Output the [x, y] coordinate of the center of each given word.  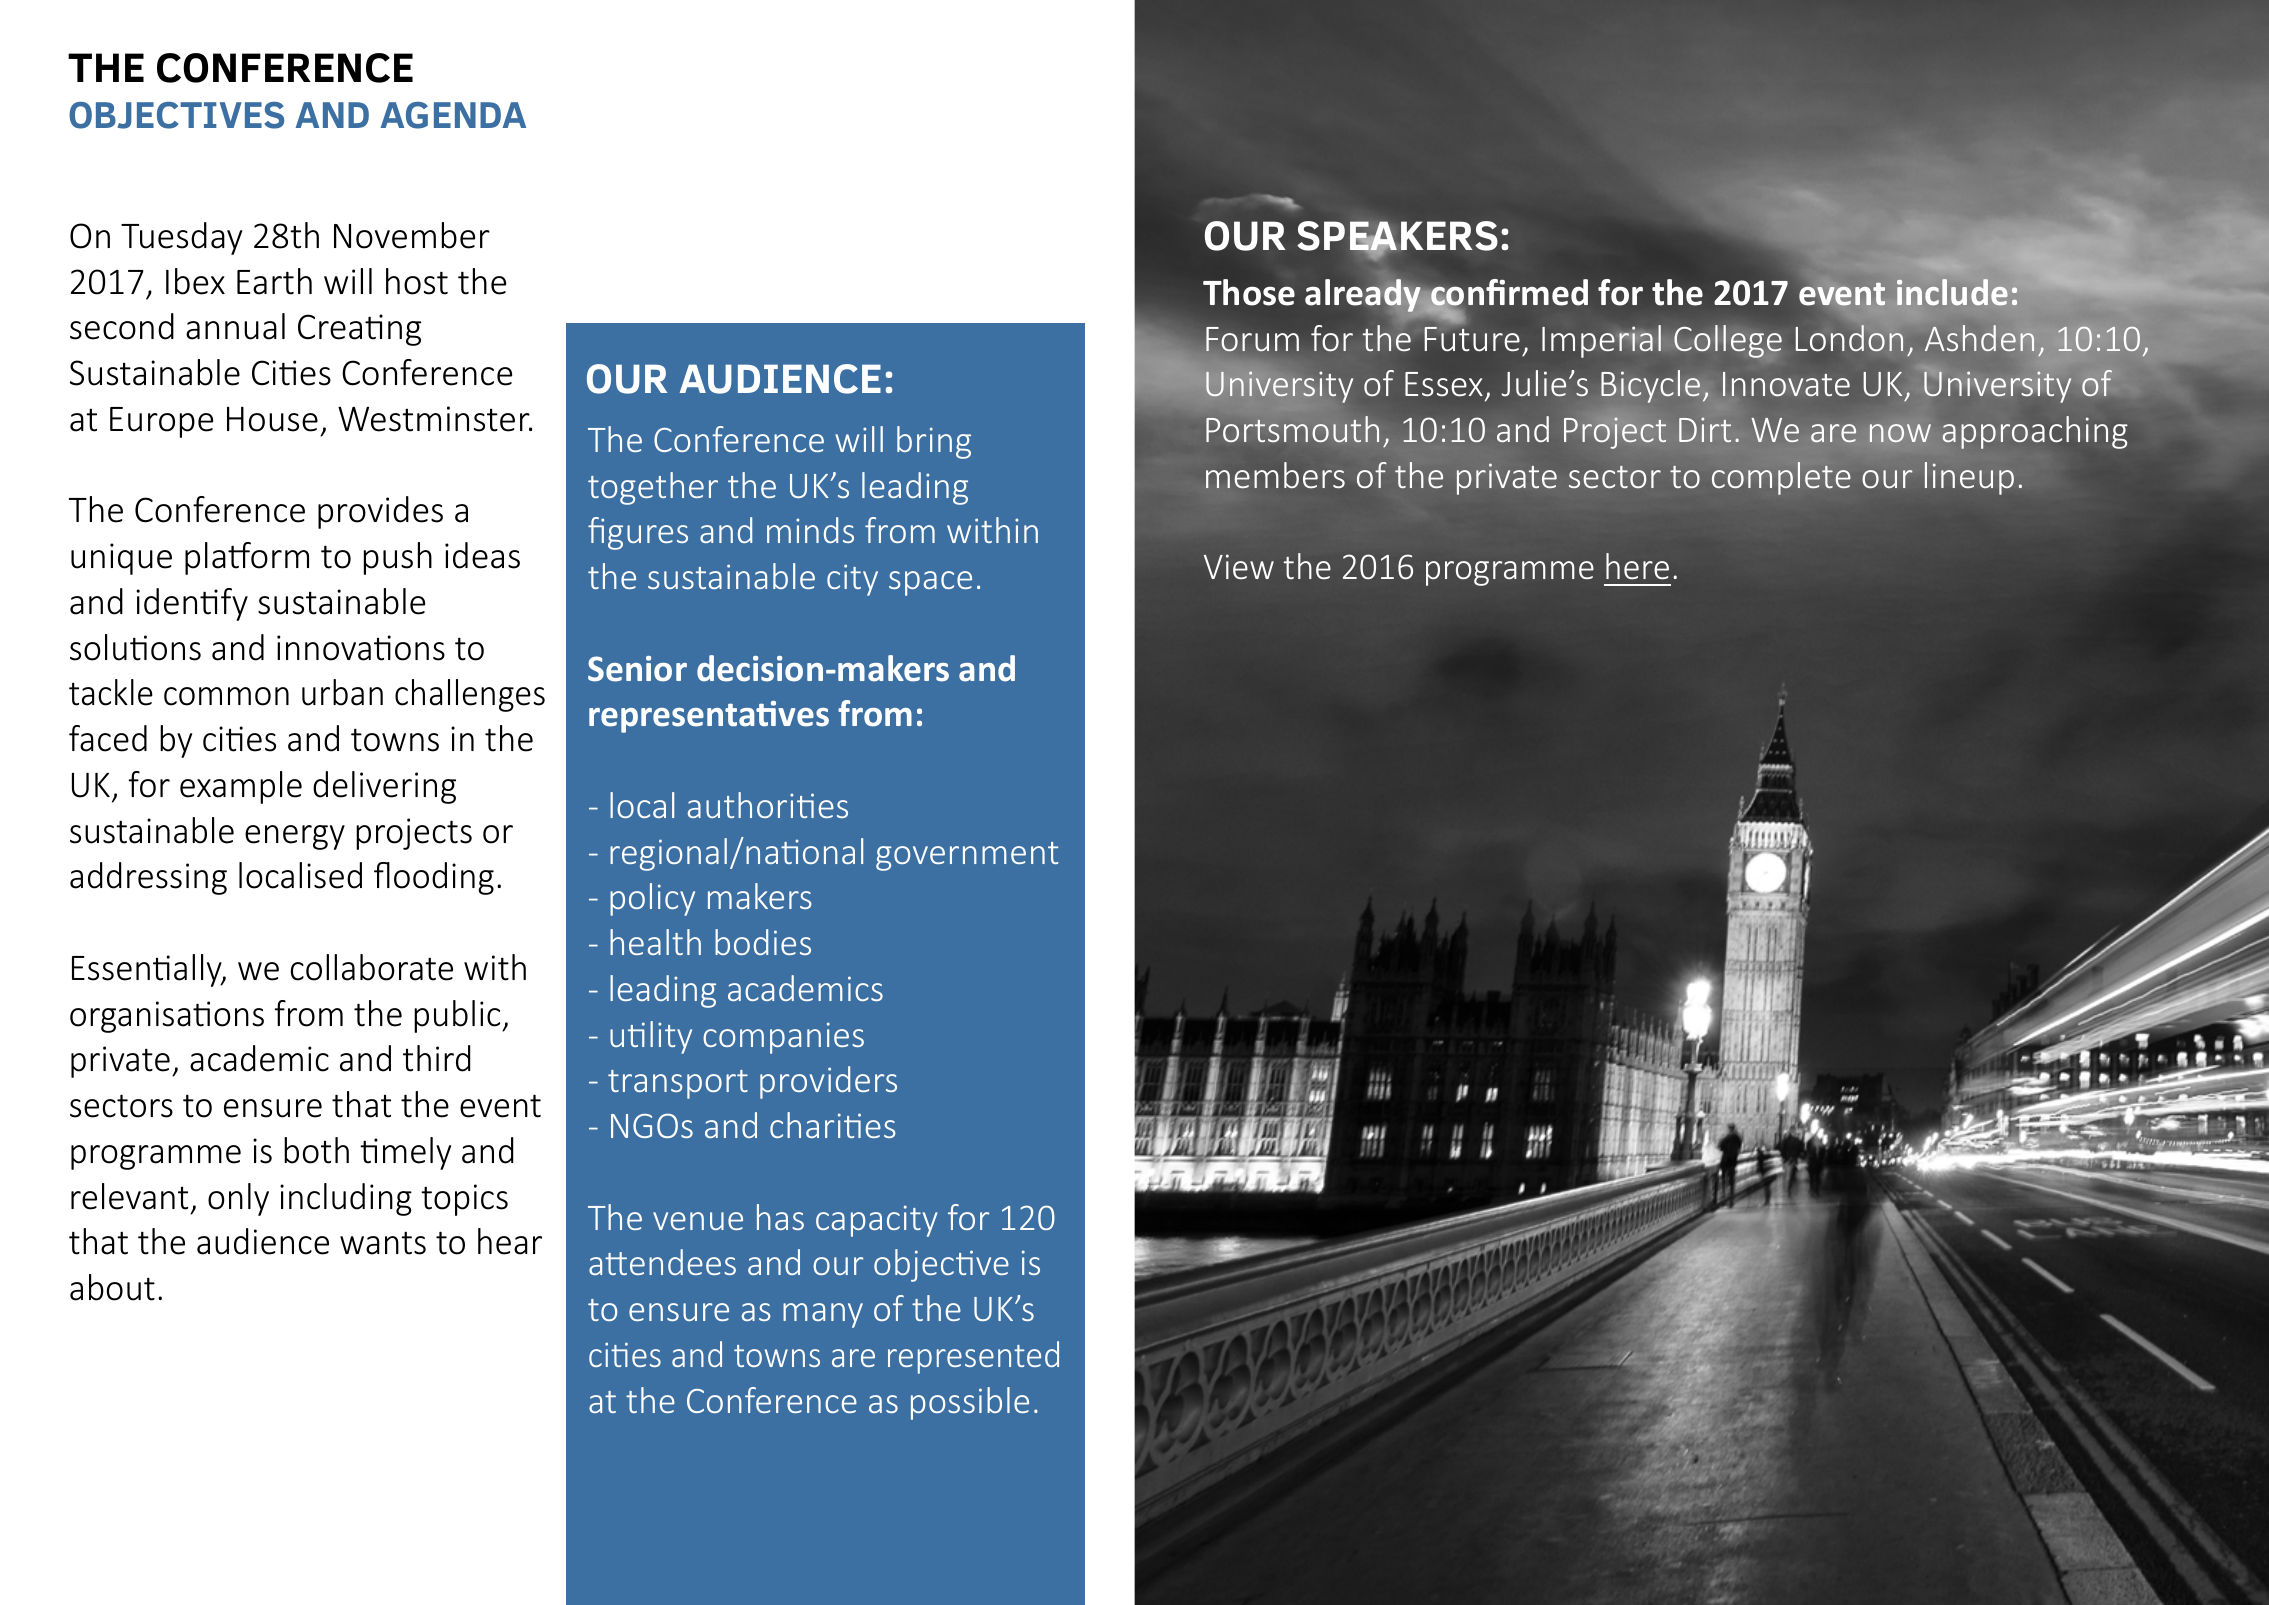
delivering [384, 787]
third [436, 1058]
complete [1781, 478]
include [1952, 292]
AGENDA [453, 115]
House [272, 419]
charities [832, 1125]
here [1637, 566]
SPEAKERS [1397, 237]
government [967, 856]
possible [970, 1403]
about [112, 1287]
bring [934, 442]
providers [828, 1082]
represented [973, 1357]
